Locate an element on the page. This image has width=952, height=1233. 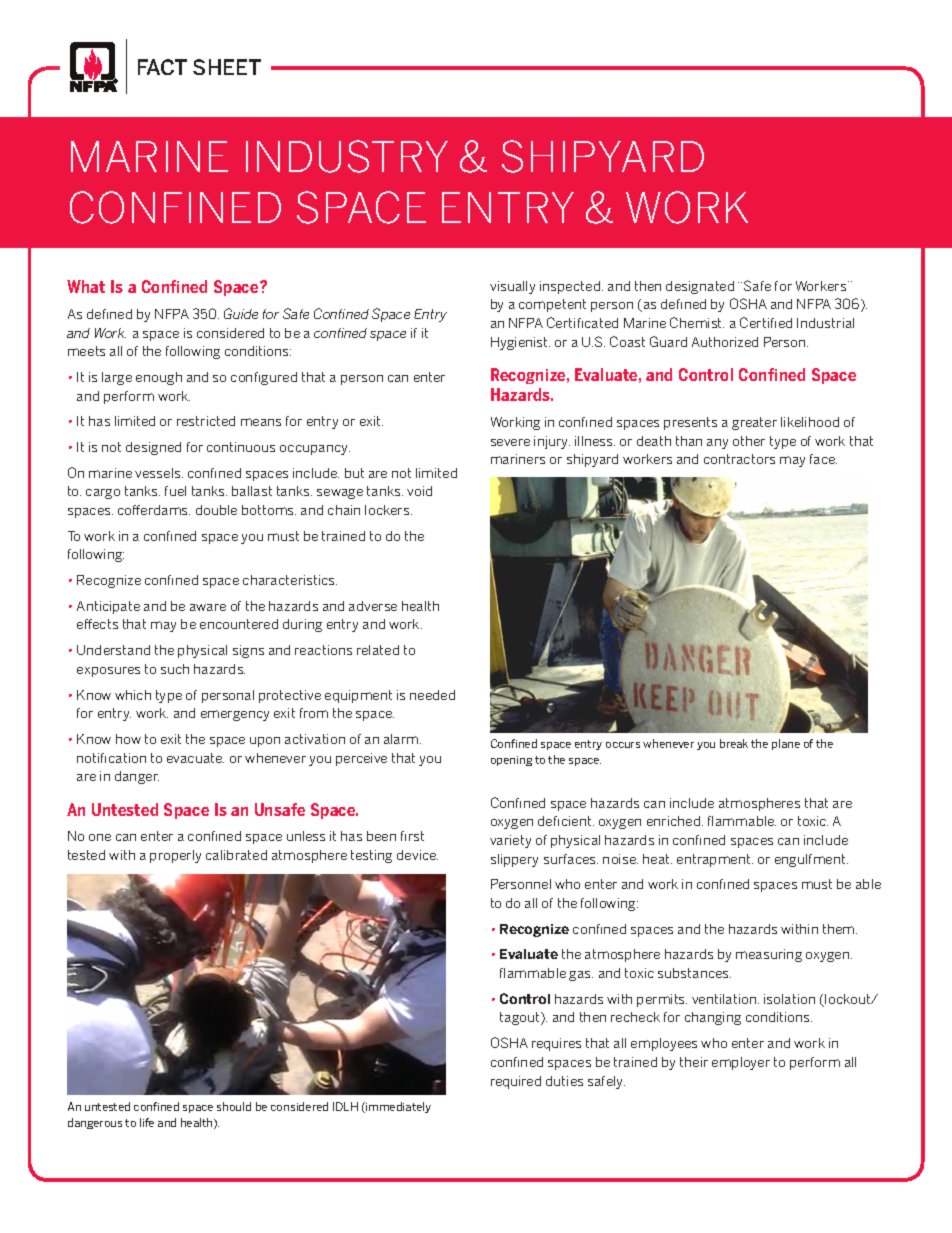
opening is located at coordinates (511, 761).
